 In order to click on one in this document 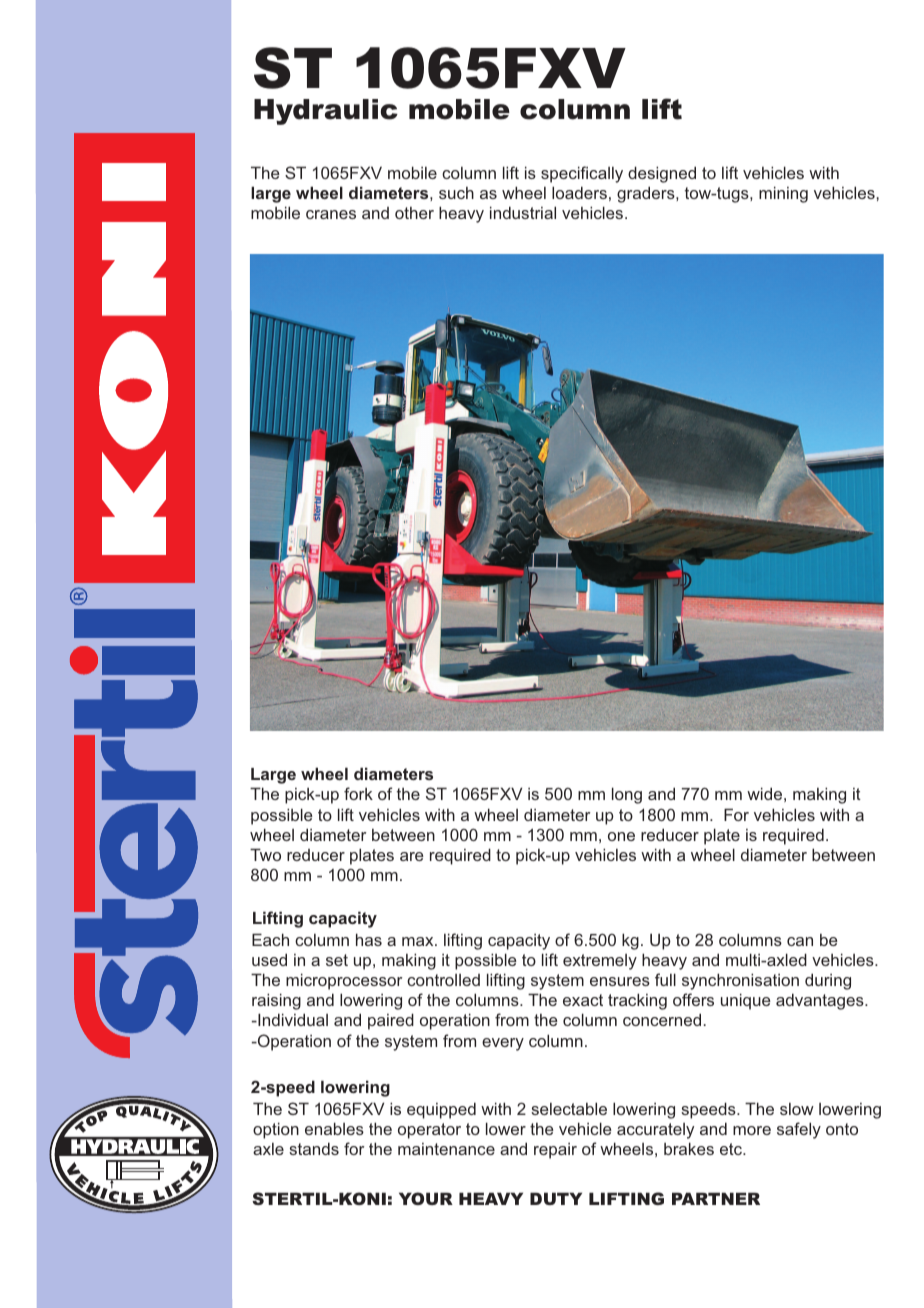, I will do `click(621, 836)`.
